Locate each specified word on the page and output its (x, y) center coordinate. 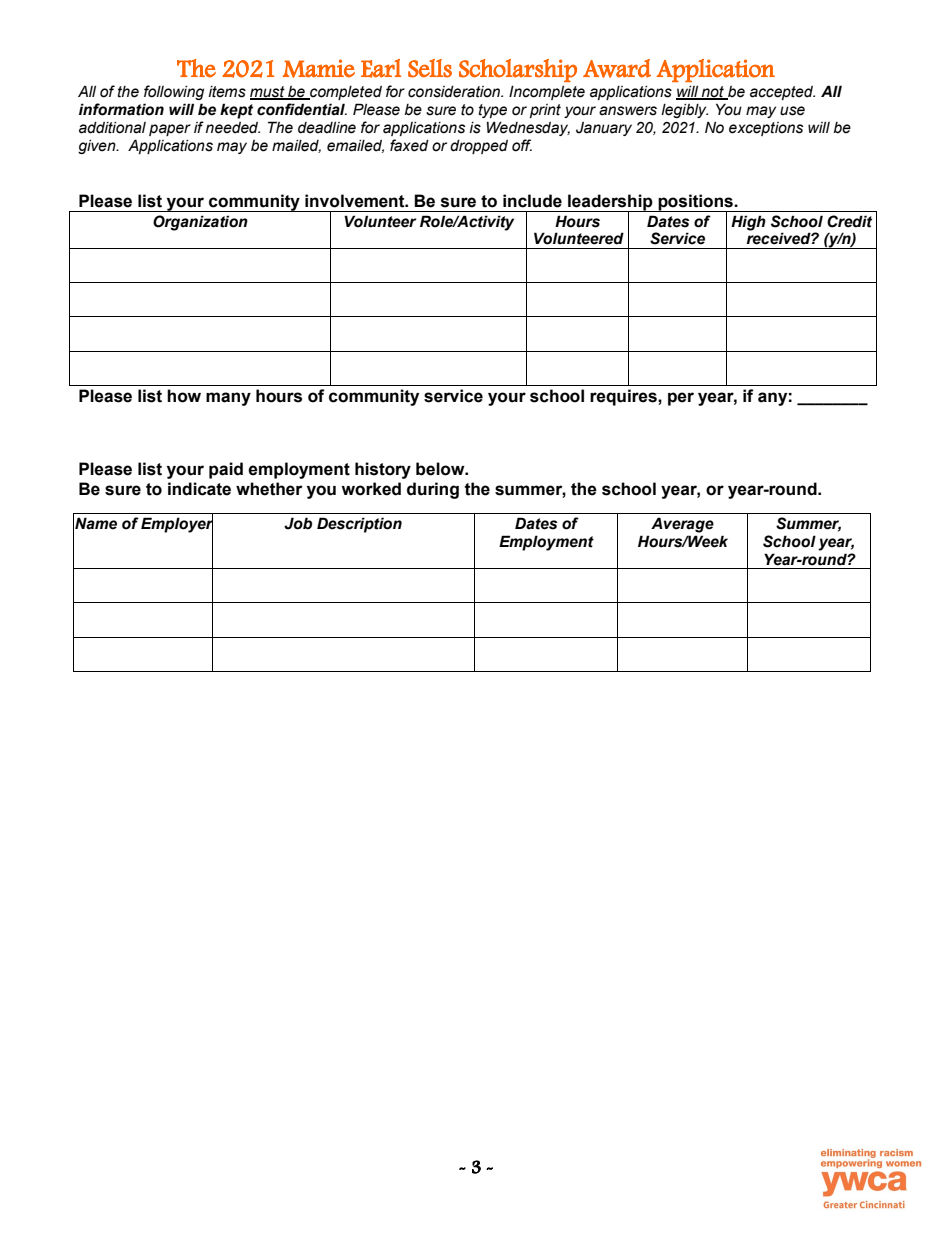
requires (624, 397)
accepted (782, 93)
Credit (849, 221)
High (748, 223)
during (433, 490)
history (383, 470)
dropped (479, 147)
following (174, 92)
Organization (200, 223)
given (98, 147)
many (228, 399)
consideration (455, 92)
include (532, 201)
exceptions (766, 129)
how (184, 396)
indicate (199, 489)
